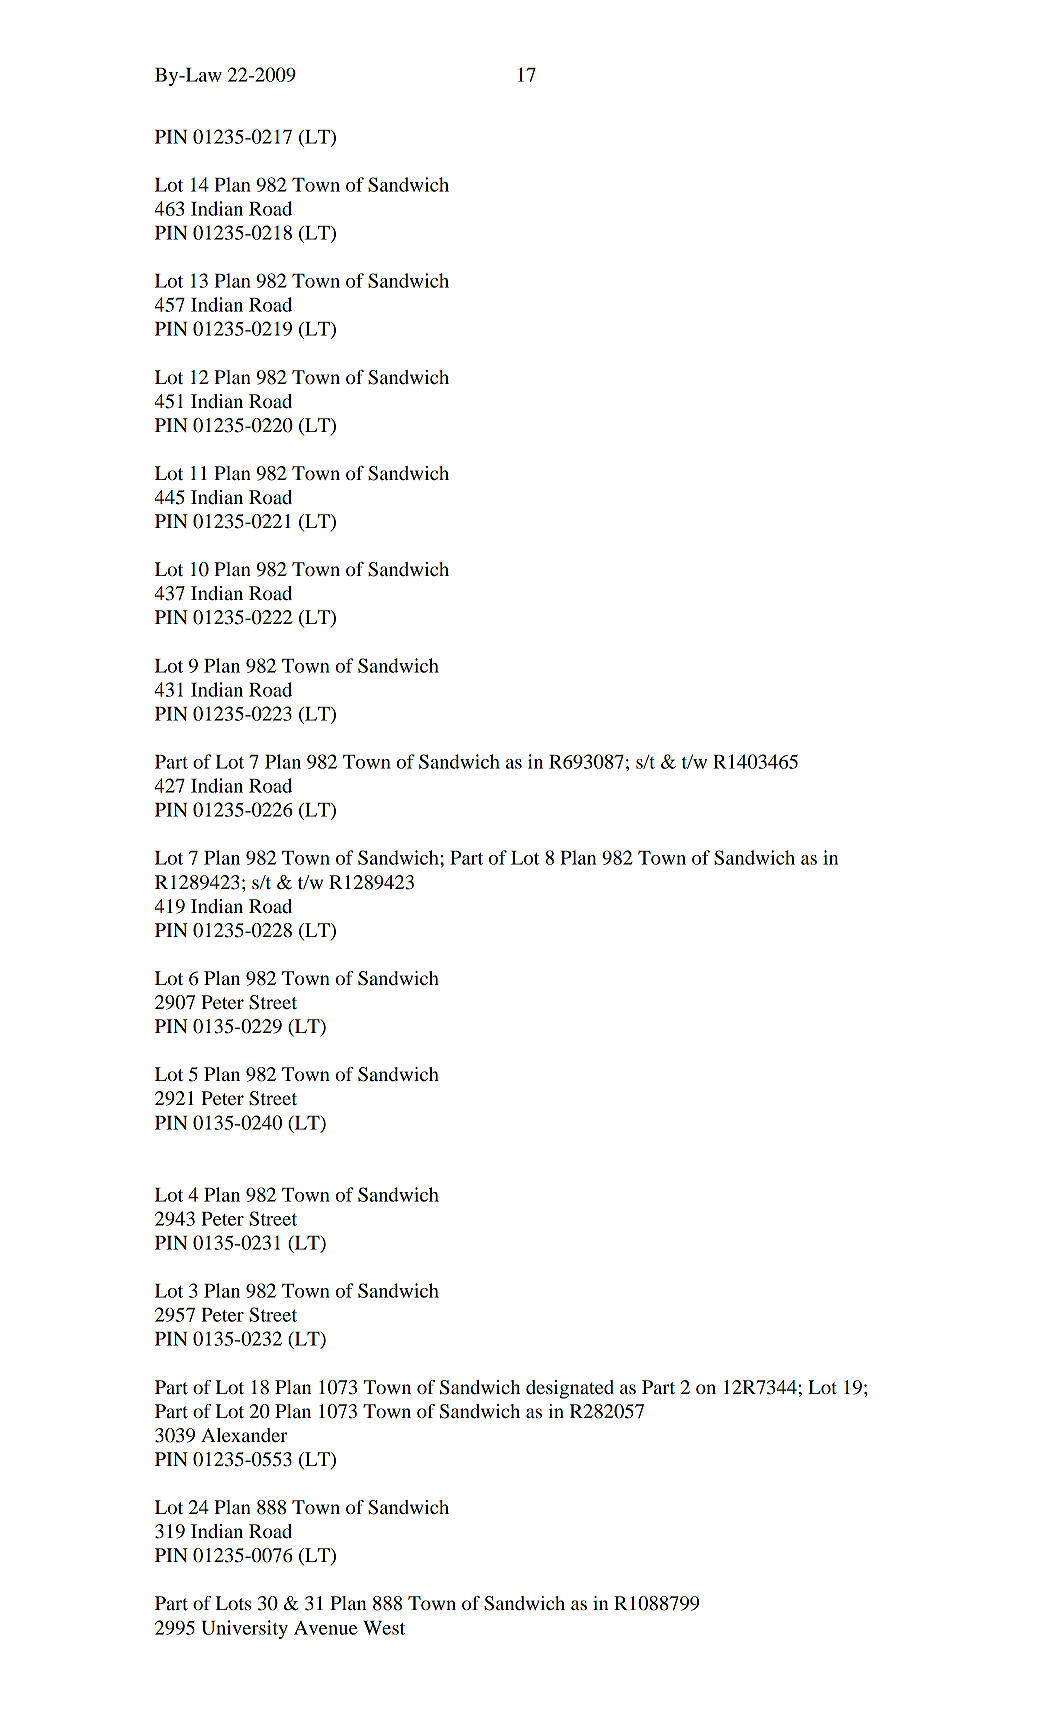 The width and height of the document is (1053, 1734). Describe the element at coordinates (244, 1435) in the document. I see `Alexander` at that location.
